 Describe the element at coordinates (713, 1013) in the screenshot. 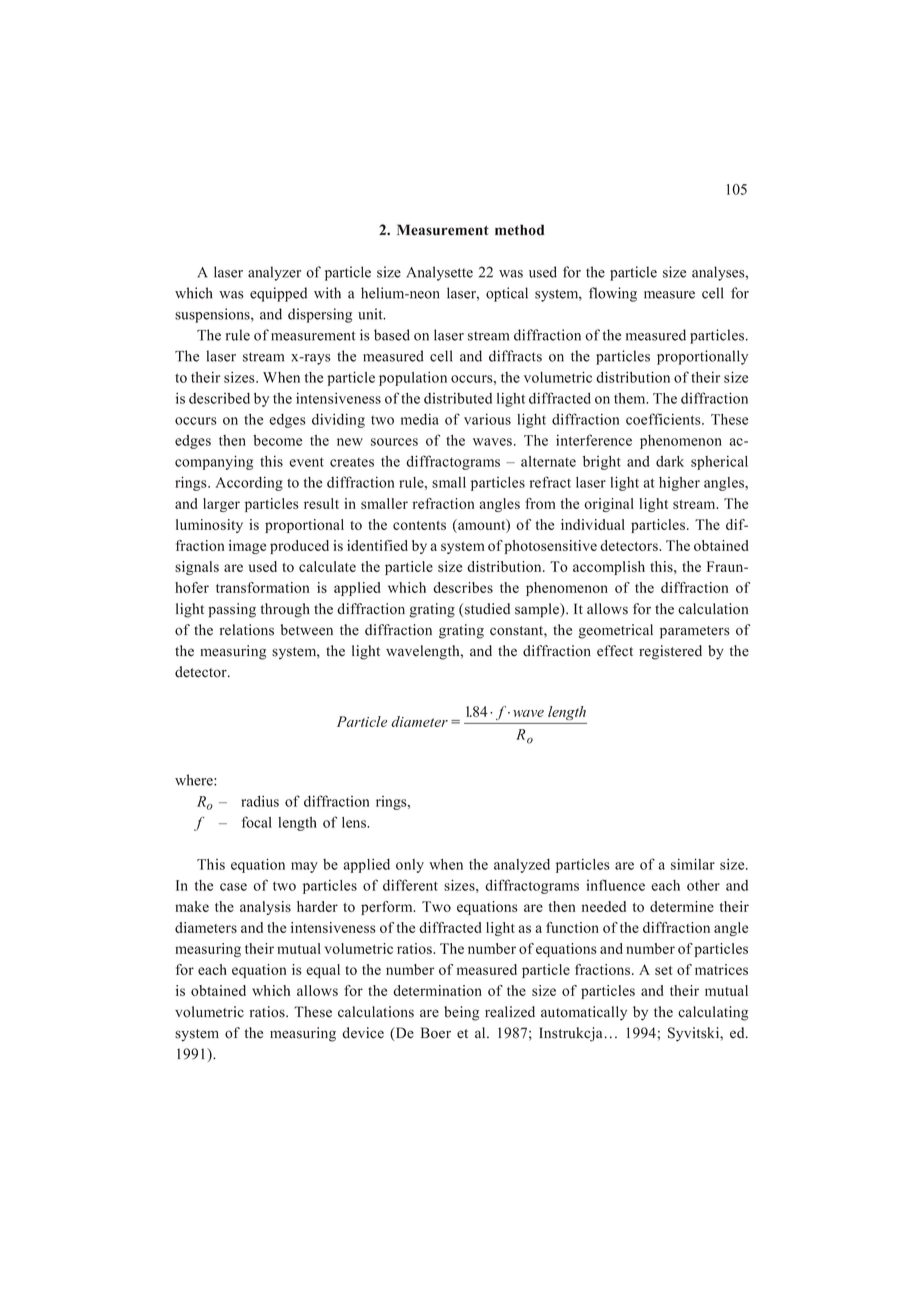

I see `calculating` at that location.
